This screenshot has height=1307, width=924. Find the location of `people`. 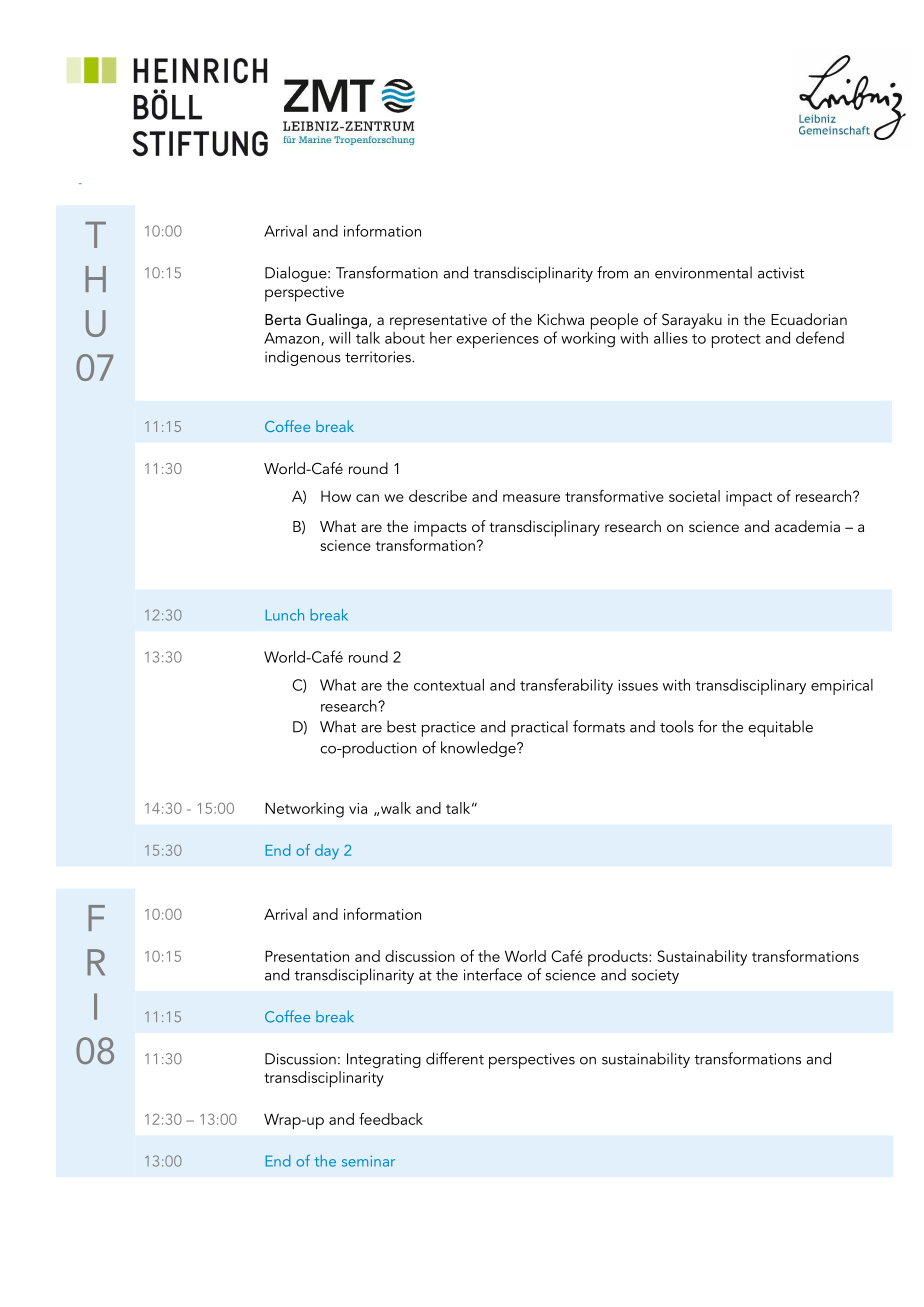

people is located at coordinates (613, 322).
